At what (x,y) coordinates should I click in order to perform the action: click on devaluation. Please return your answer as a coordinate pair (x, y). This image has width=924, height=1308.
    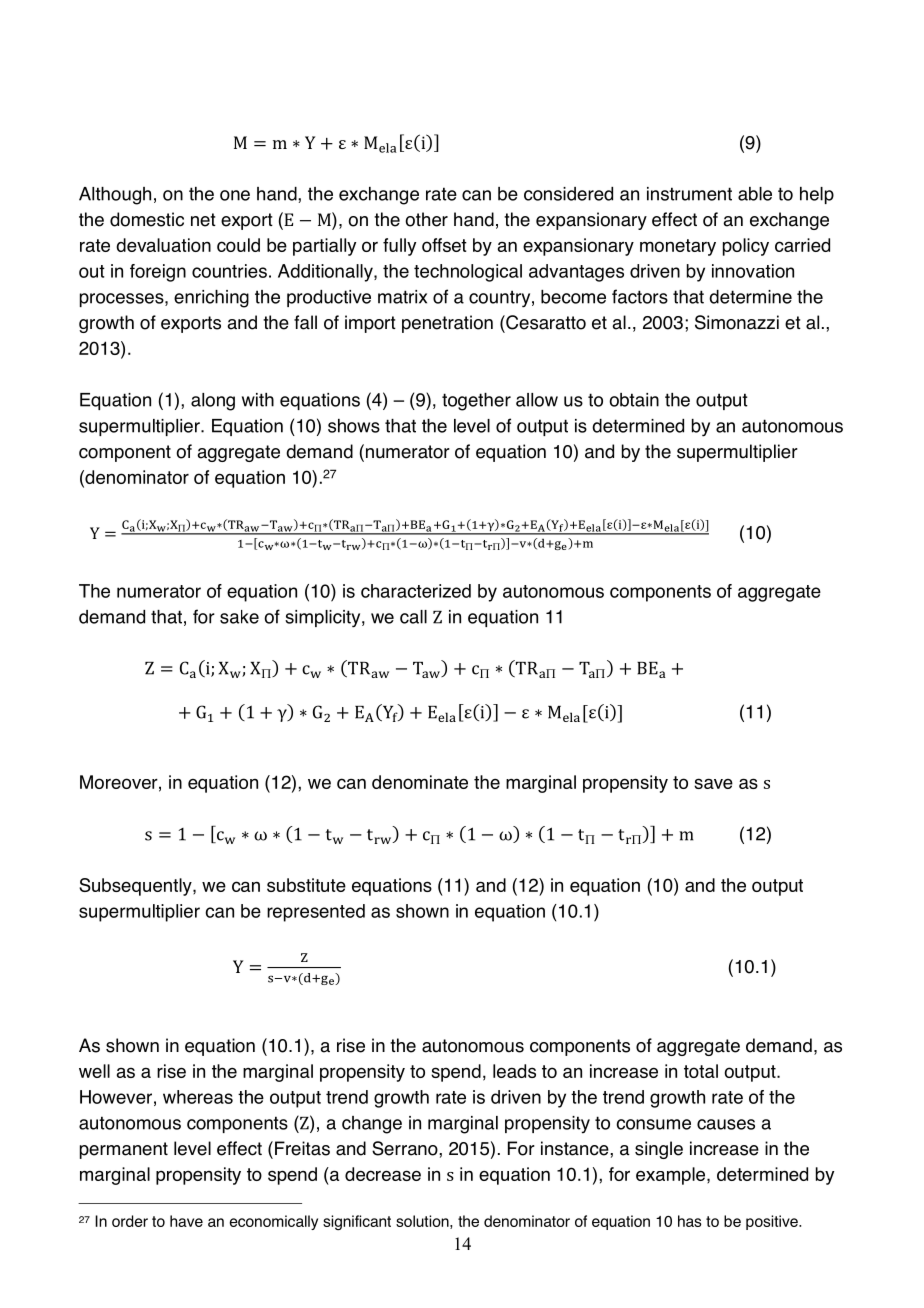
    Looking at the image, I should click on (163, 245).
